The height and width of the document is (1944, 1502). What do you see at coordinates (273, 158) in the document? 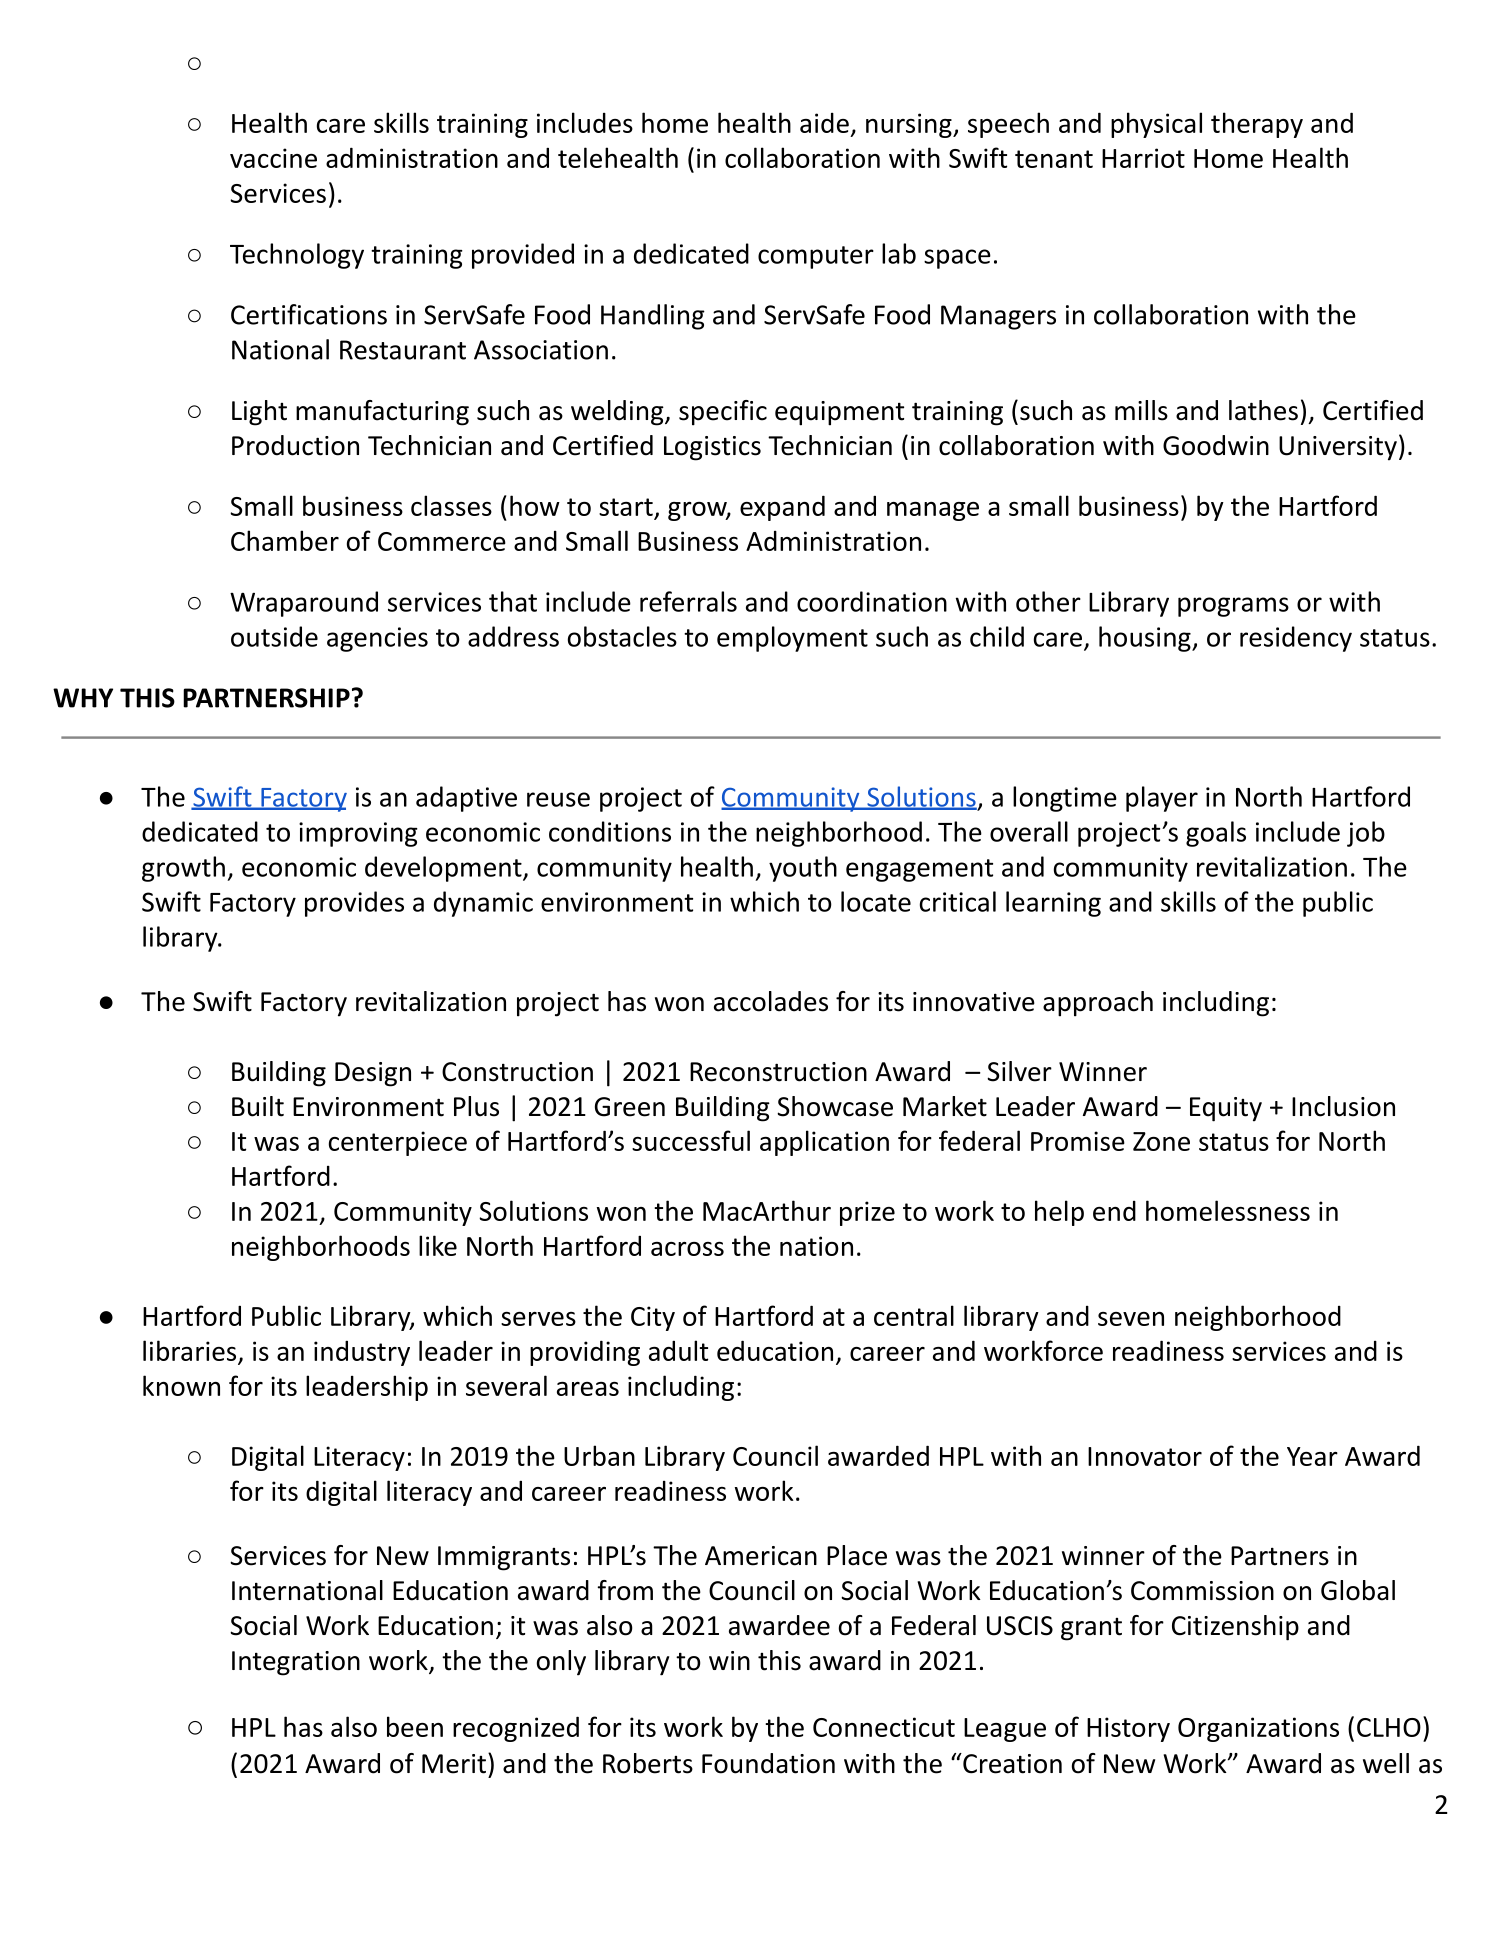
I see `vaccine` at bounding box center [273, 158].
